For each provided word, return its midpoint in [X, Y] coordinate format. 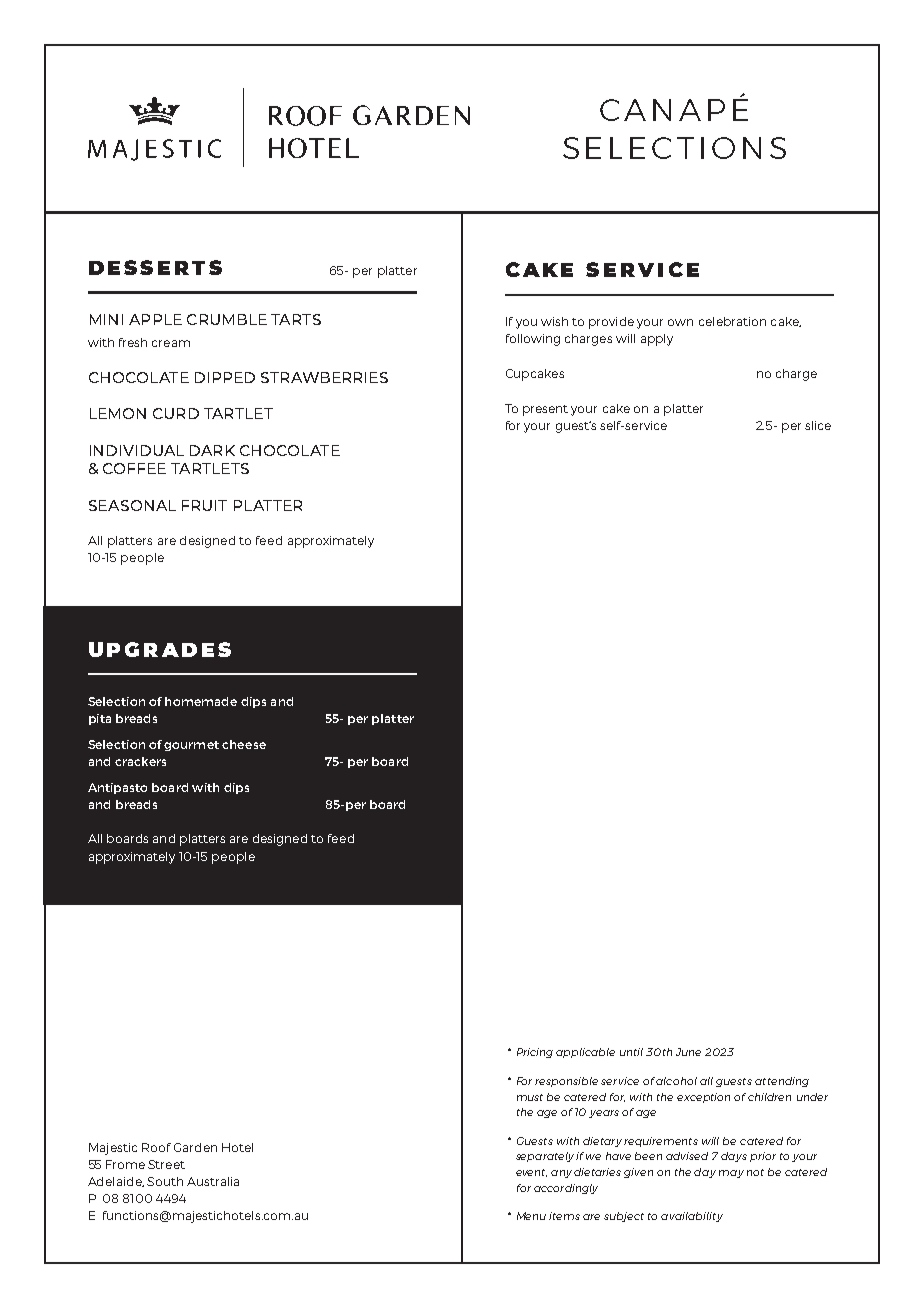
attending [782, 1082]
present [545, 410]
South [165, 1181]
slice [818, 425]
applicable [585, 1053]
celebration [732, 321]
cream [171, 343]
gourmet [191, 746]
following [533, 340]
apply [657, 340]
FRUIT [204, 505]
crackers [140, 761]
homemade [201, 701]
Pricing [535, 1053]
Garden [195, 1147]
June [688, 1052]
